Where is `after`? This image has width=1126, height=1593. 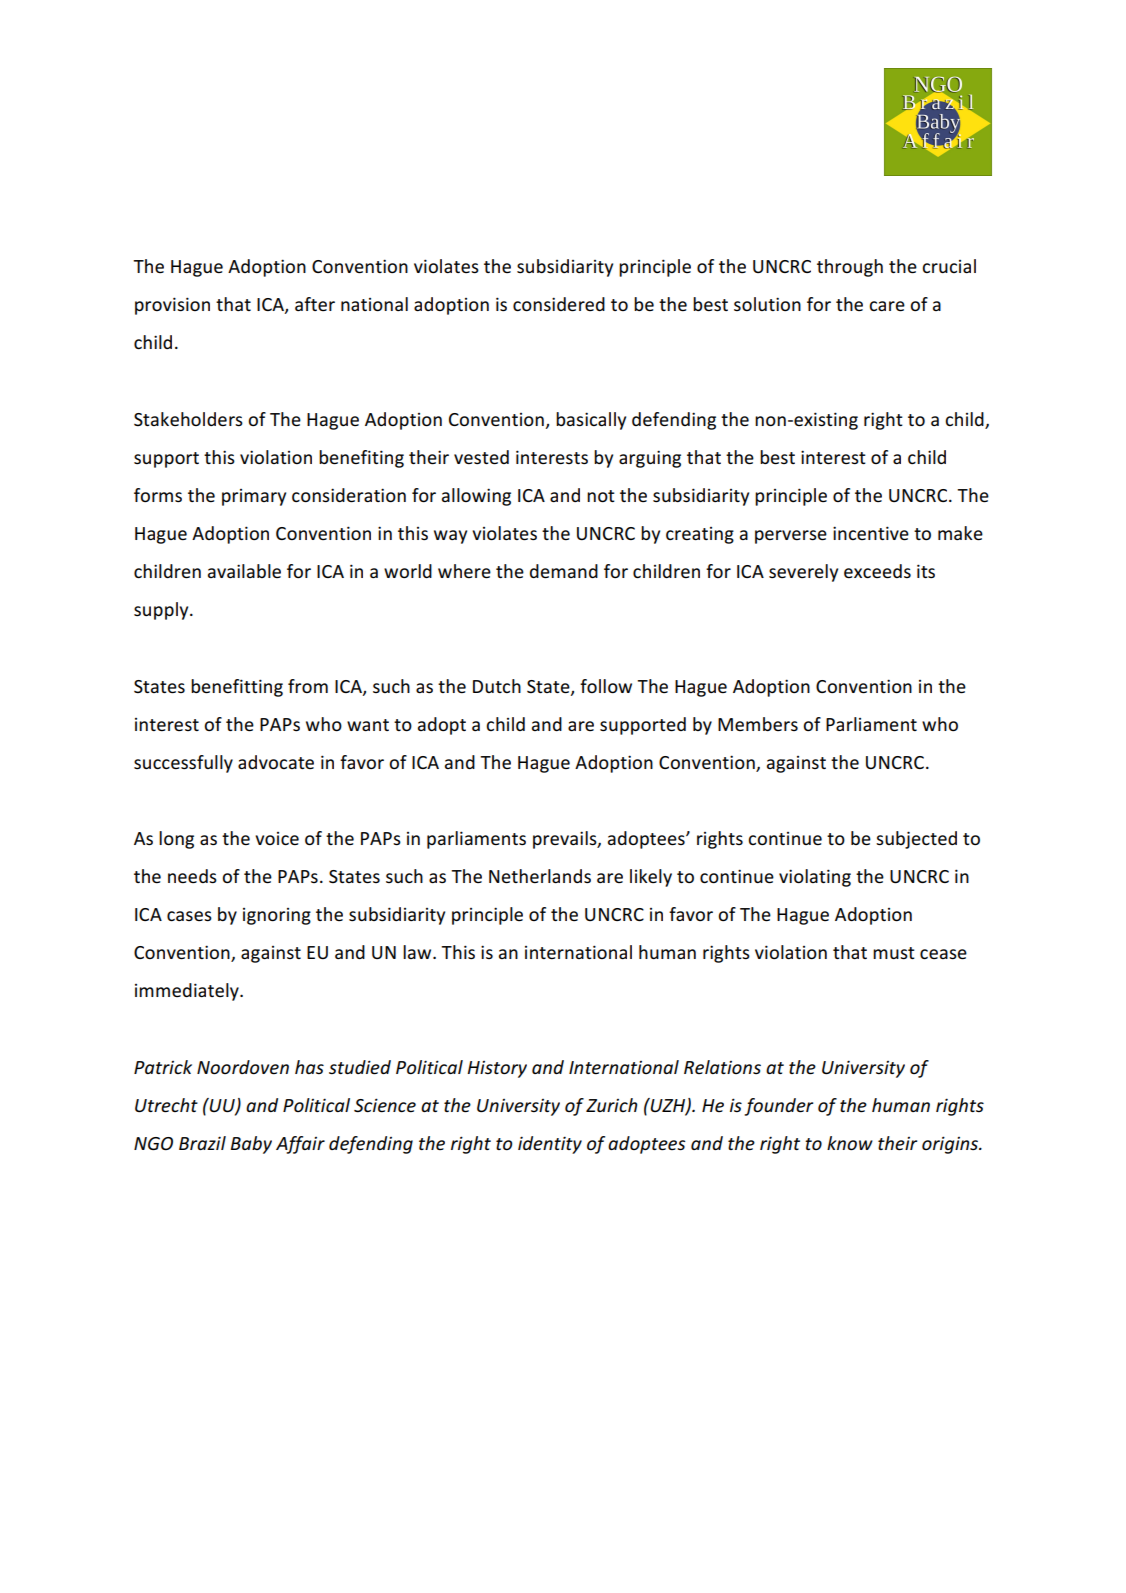
after is located at coordinates (315, 304).
